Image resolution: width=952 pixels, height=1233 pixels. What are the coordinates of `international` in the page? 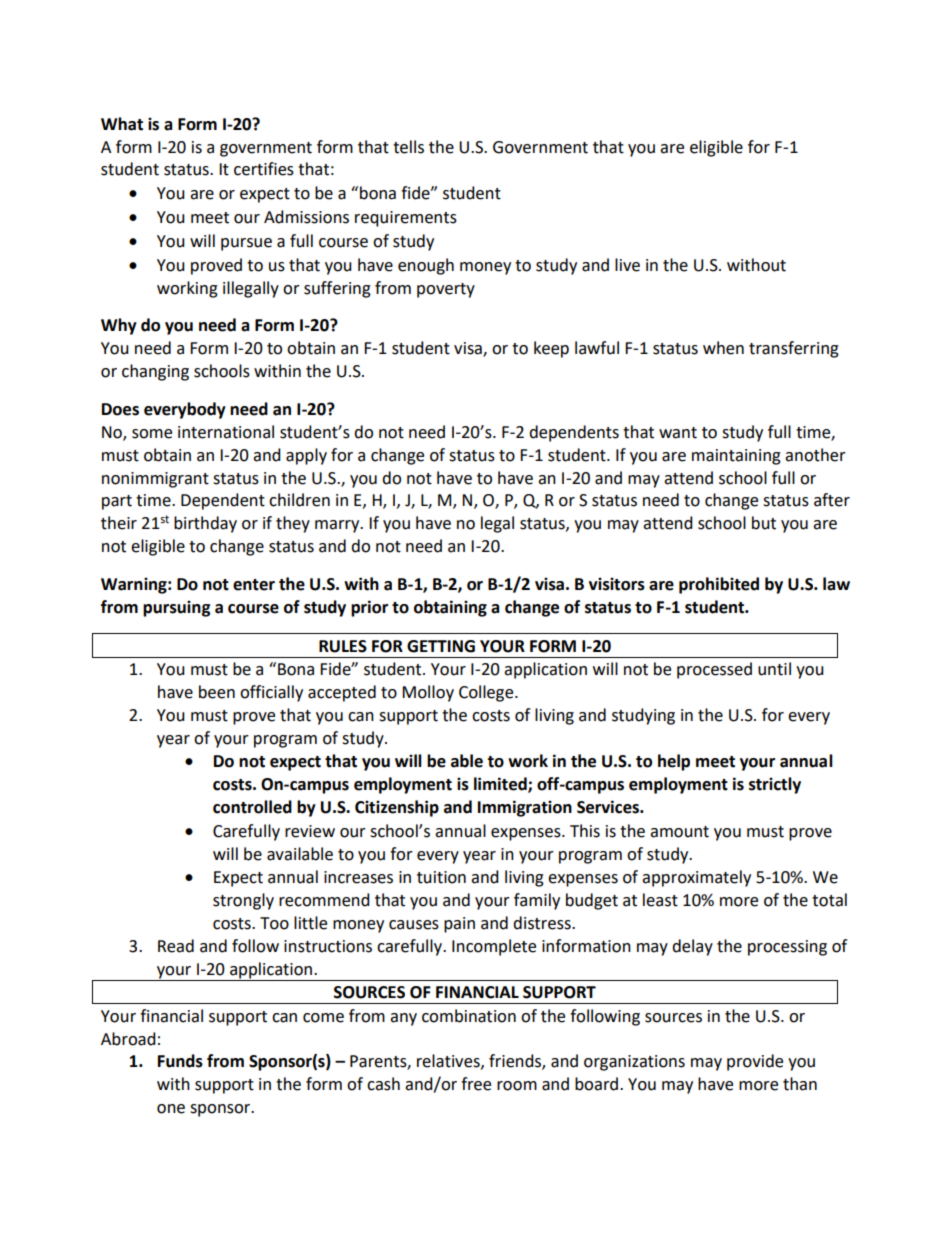 It's located at (226, 432).
